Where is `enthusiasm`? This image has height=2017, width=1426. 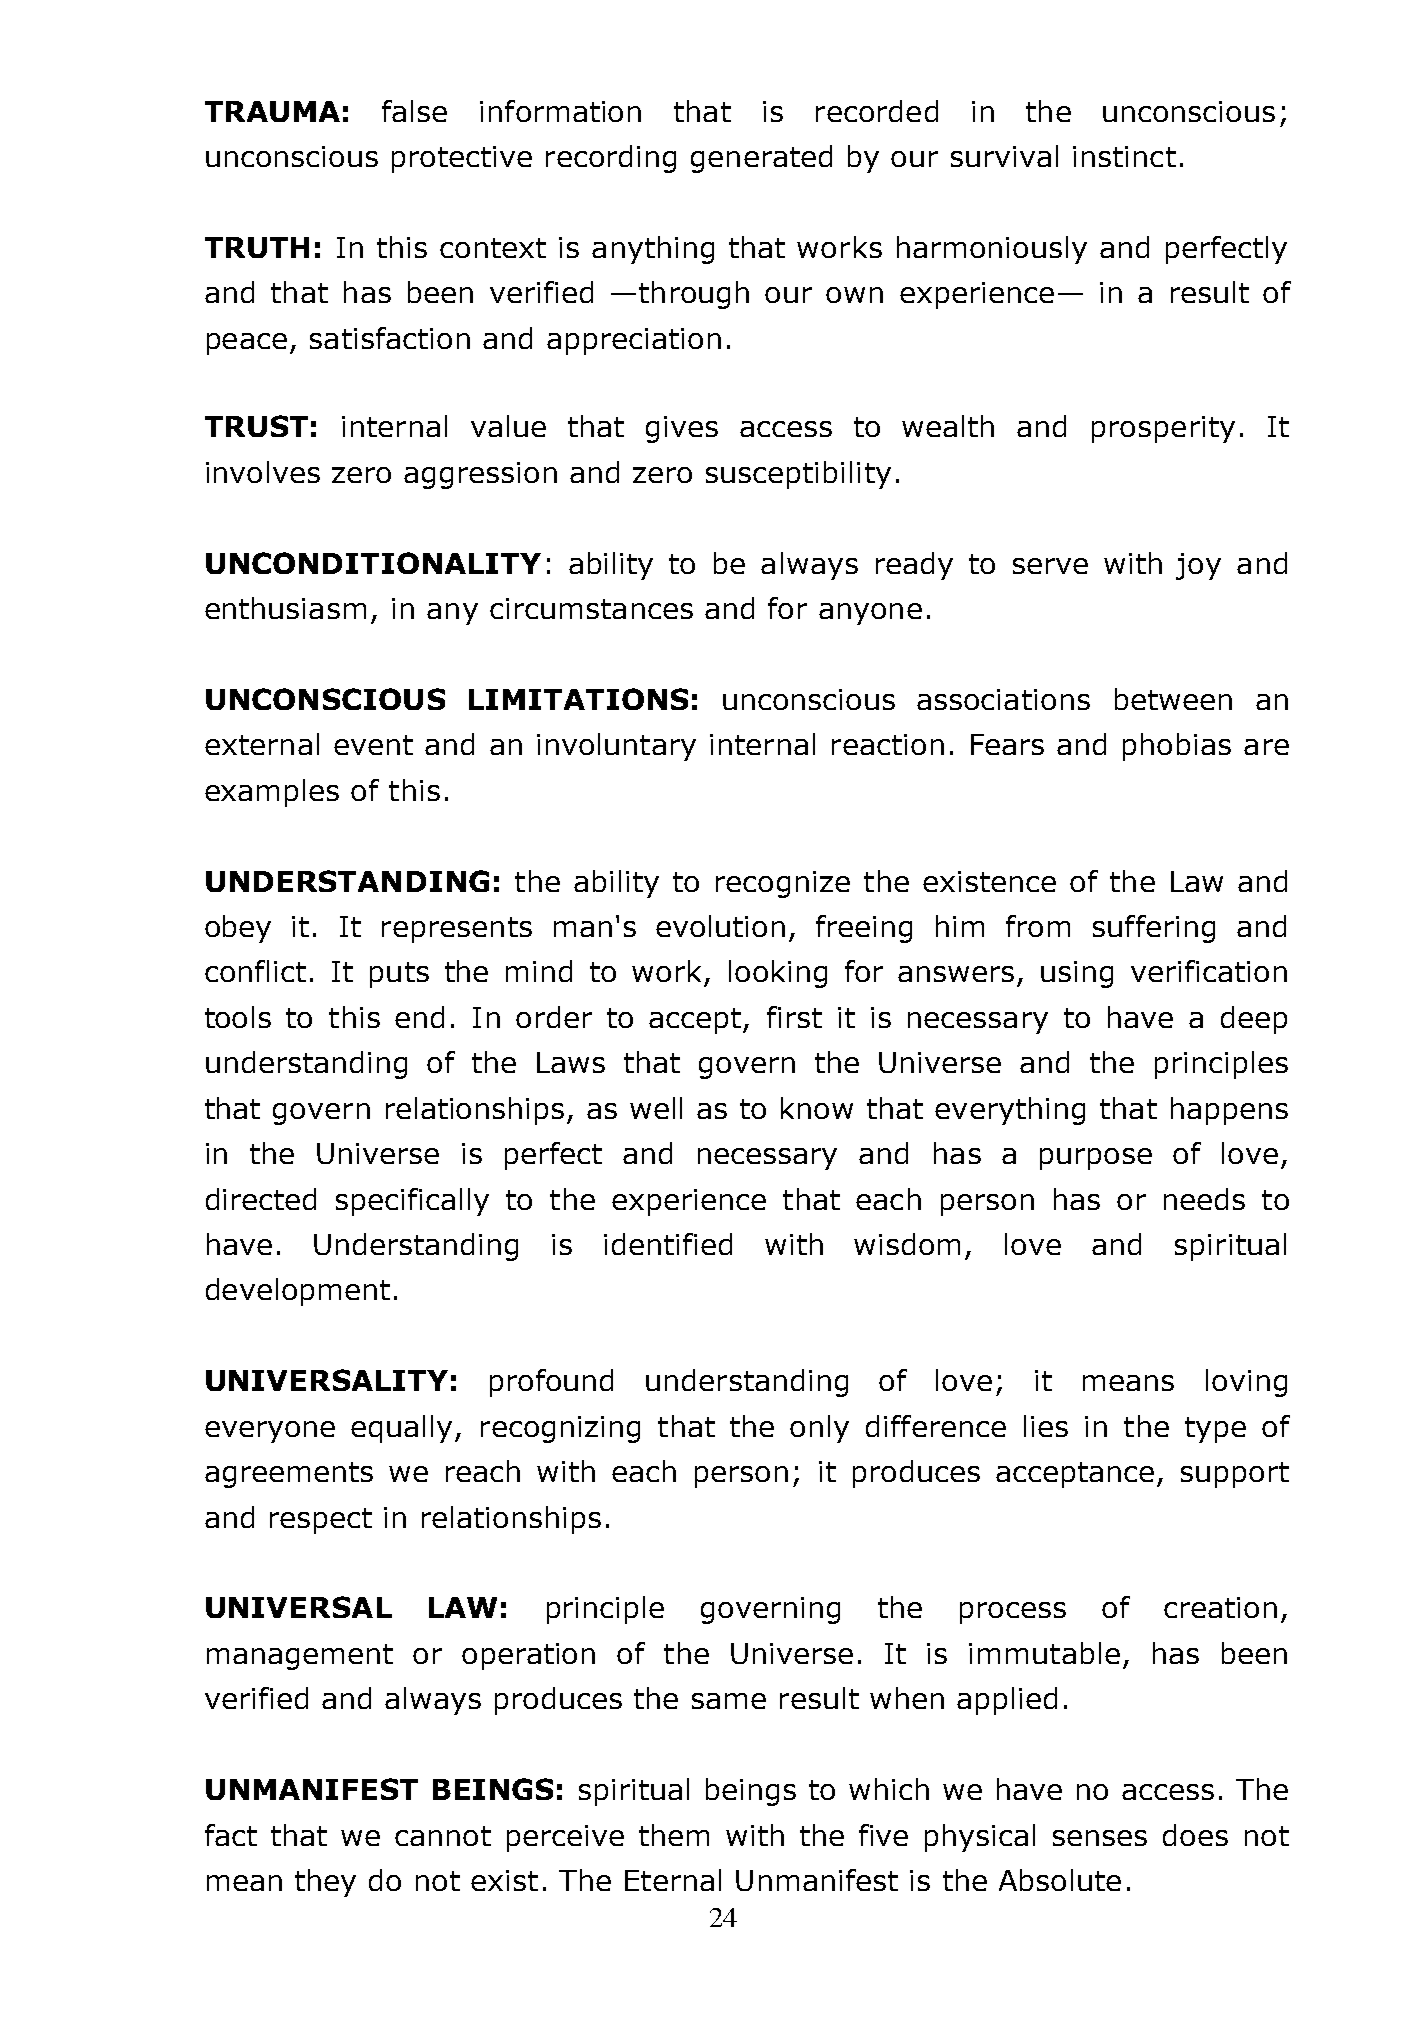
enthusiasm is located at coordinates (285, 608).
